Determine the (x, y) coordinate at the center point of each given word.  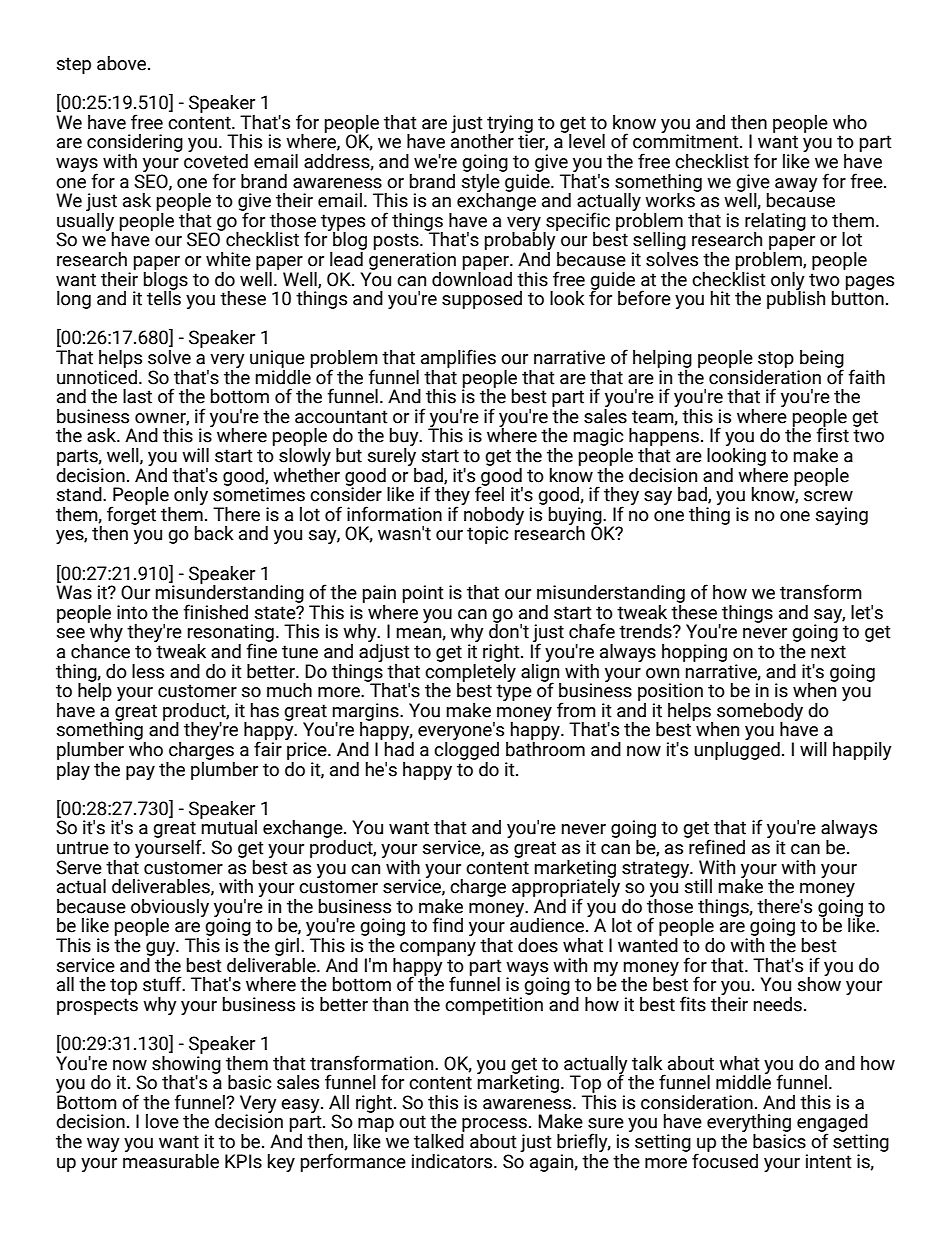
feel (489, 493)
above (123, 63)
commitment (687, 141)
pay (140, 773)
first (832, 434)
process (494, 1126)
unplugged (737, 749)
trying (510, 125)
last (137, 396)
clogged (466, 749)
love (162, 1121)
